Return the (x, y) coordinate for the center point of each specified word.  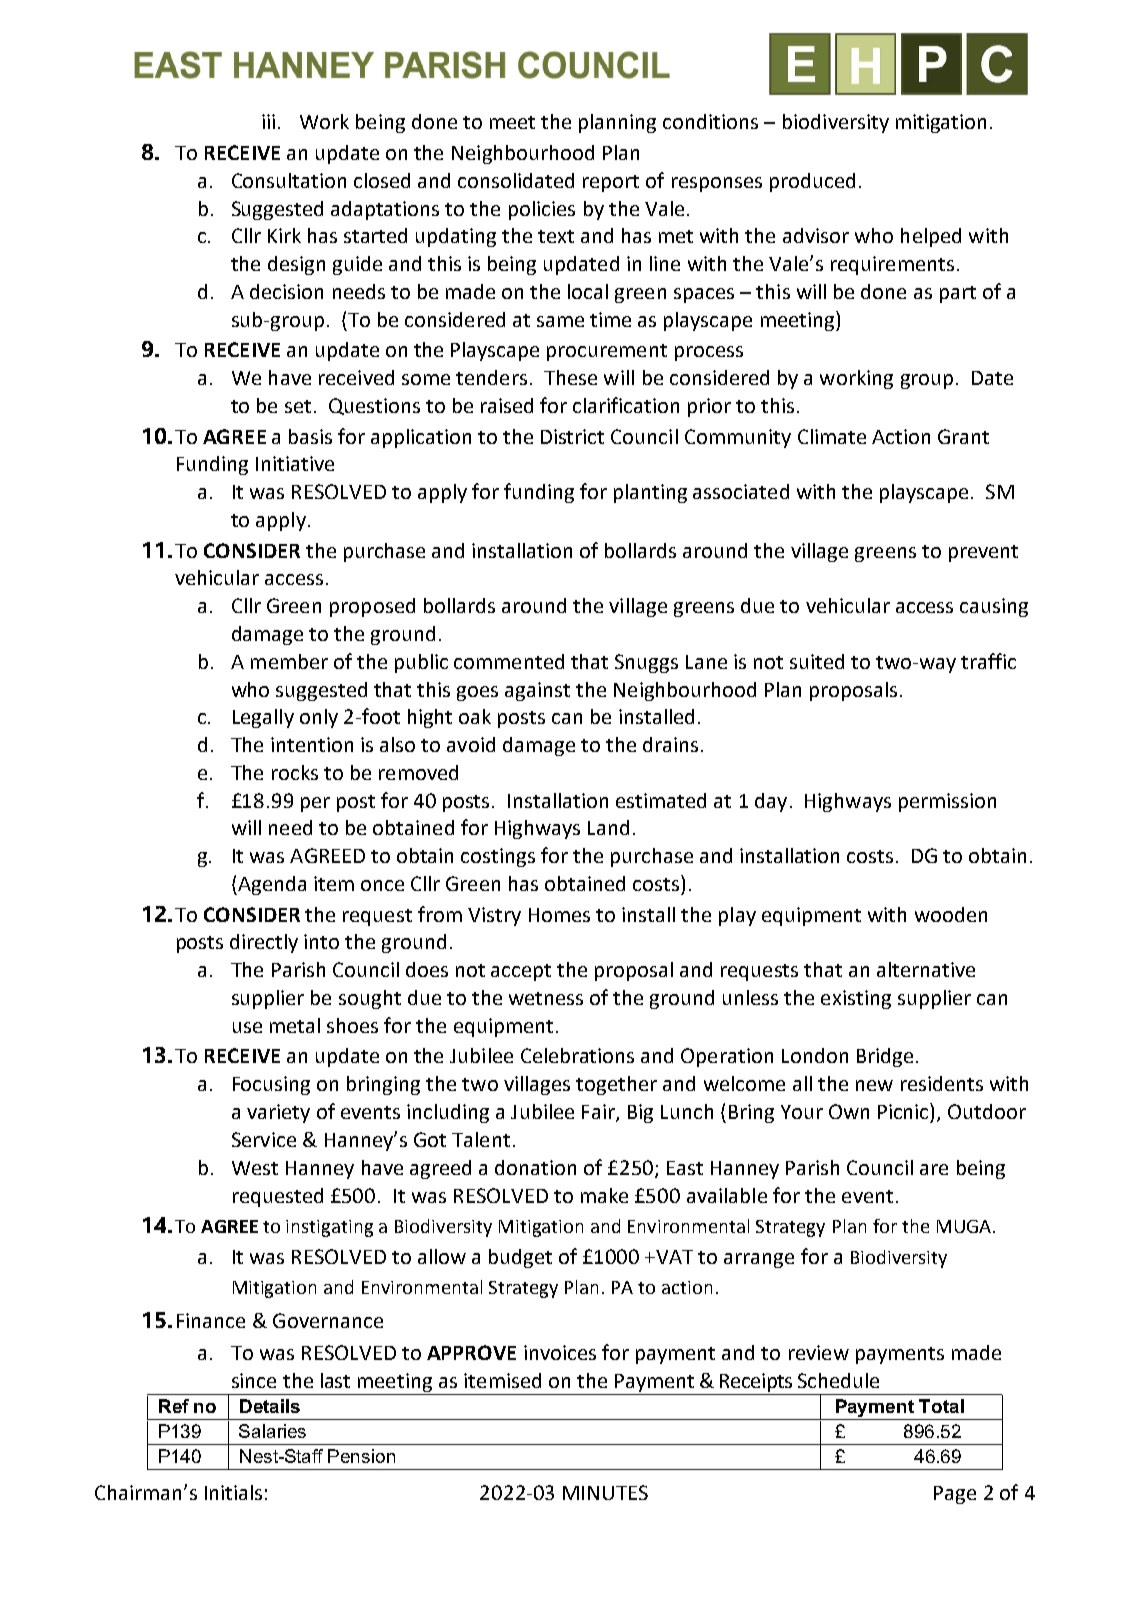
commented (509, 661)
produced (812, 182)
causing (994, 607)
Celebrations (577, 1055)
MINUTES (605, 1492)
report (611, 183)
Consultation (289, 180)
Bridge (885, 1057)
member (289, 661)
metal (295, 1025)
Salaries (272, 1431)
